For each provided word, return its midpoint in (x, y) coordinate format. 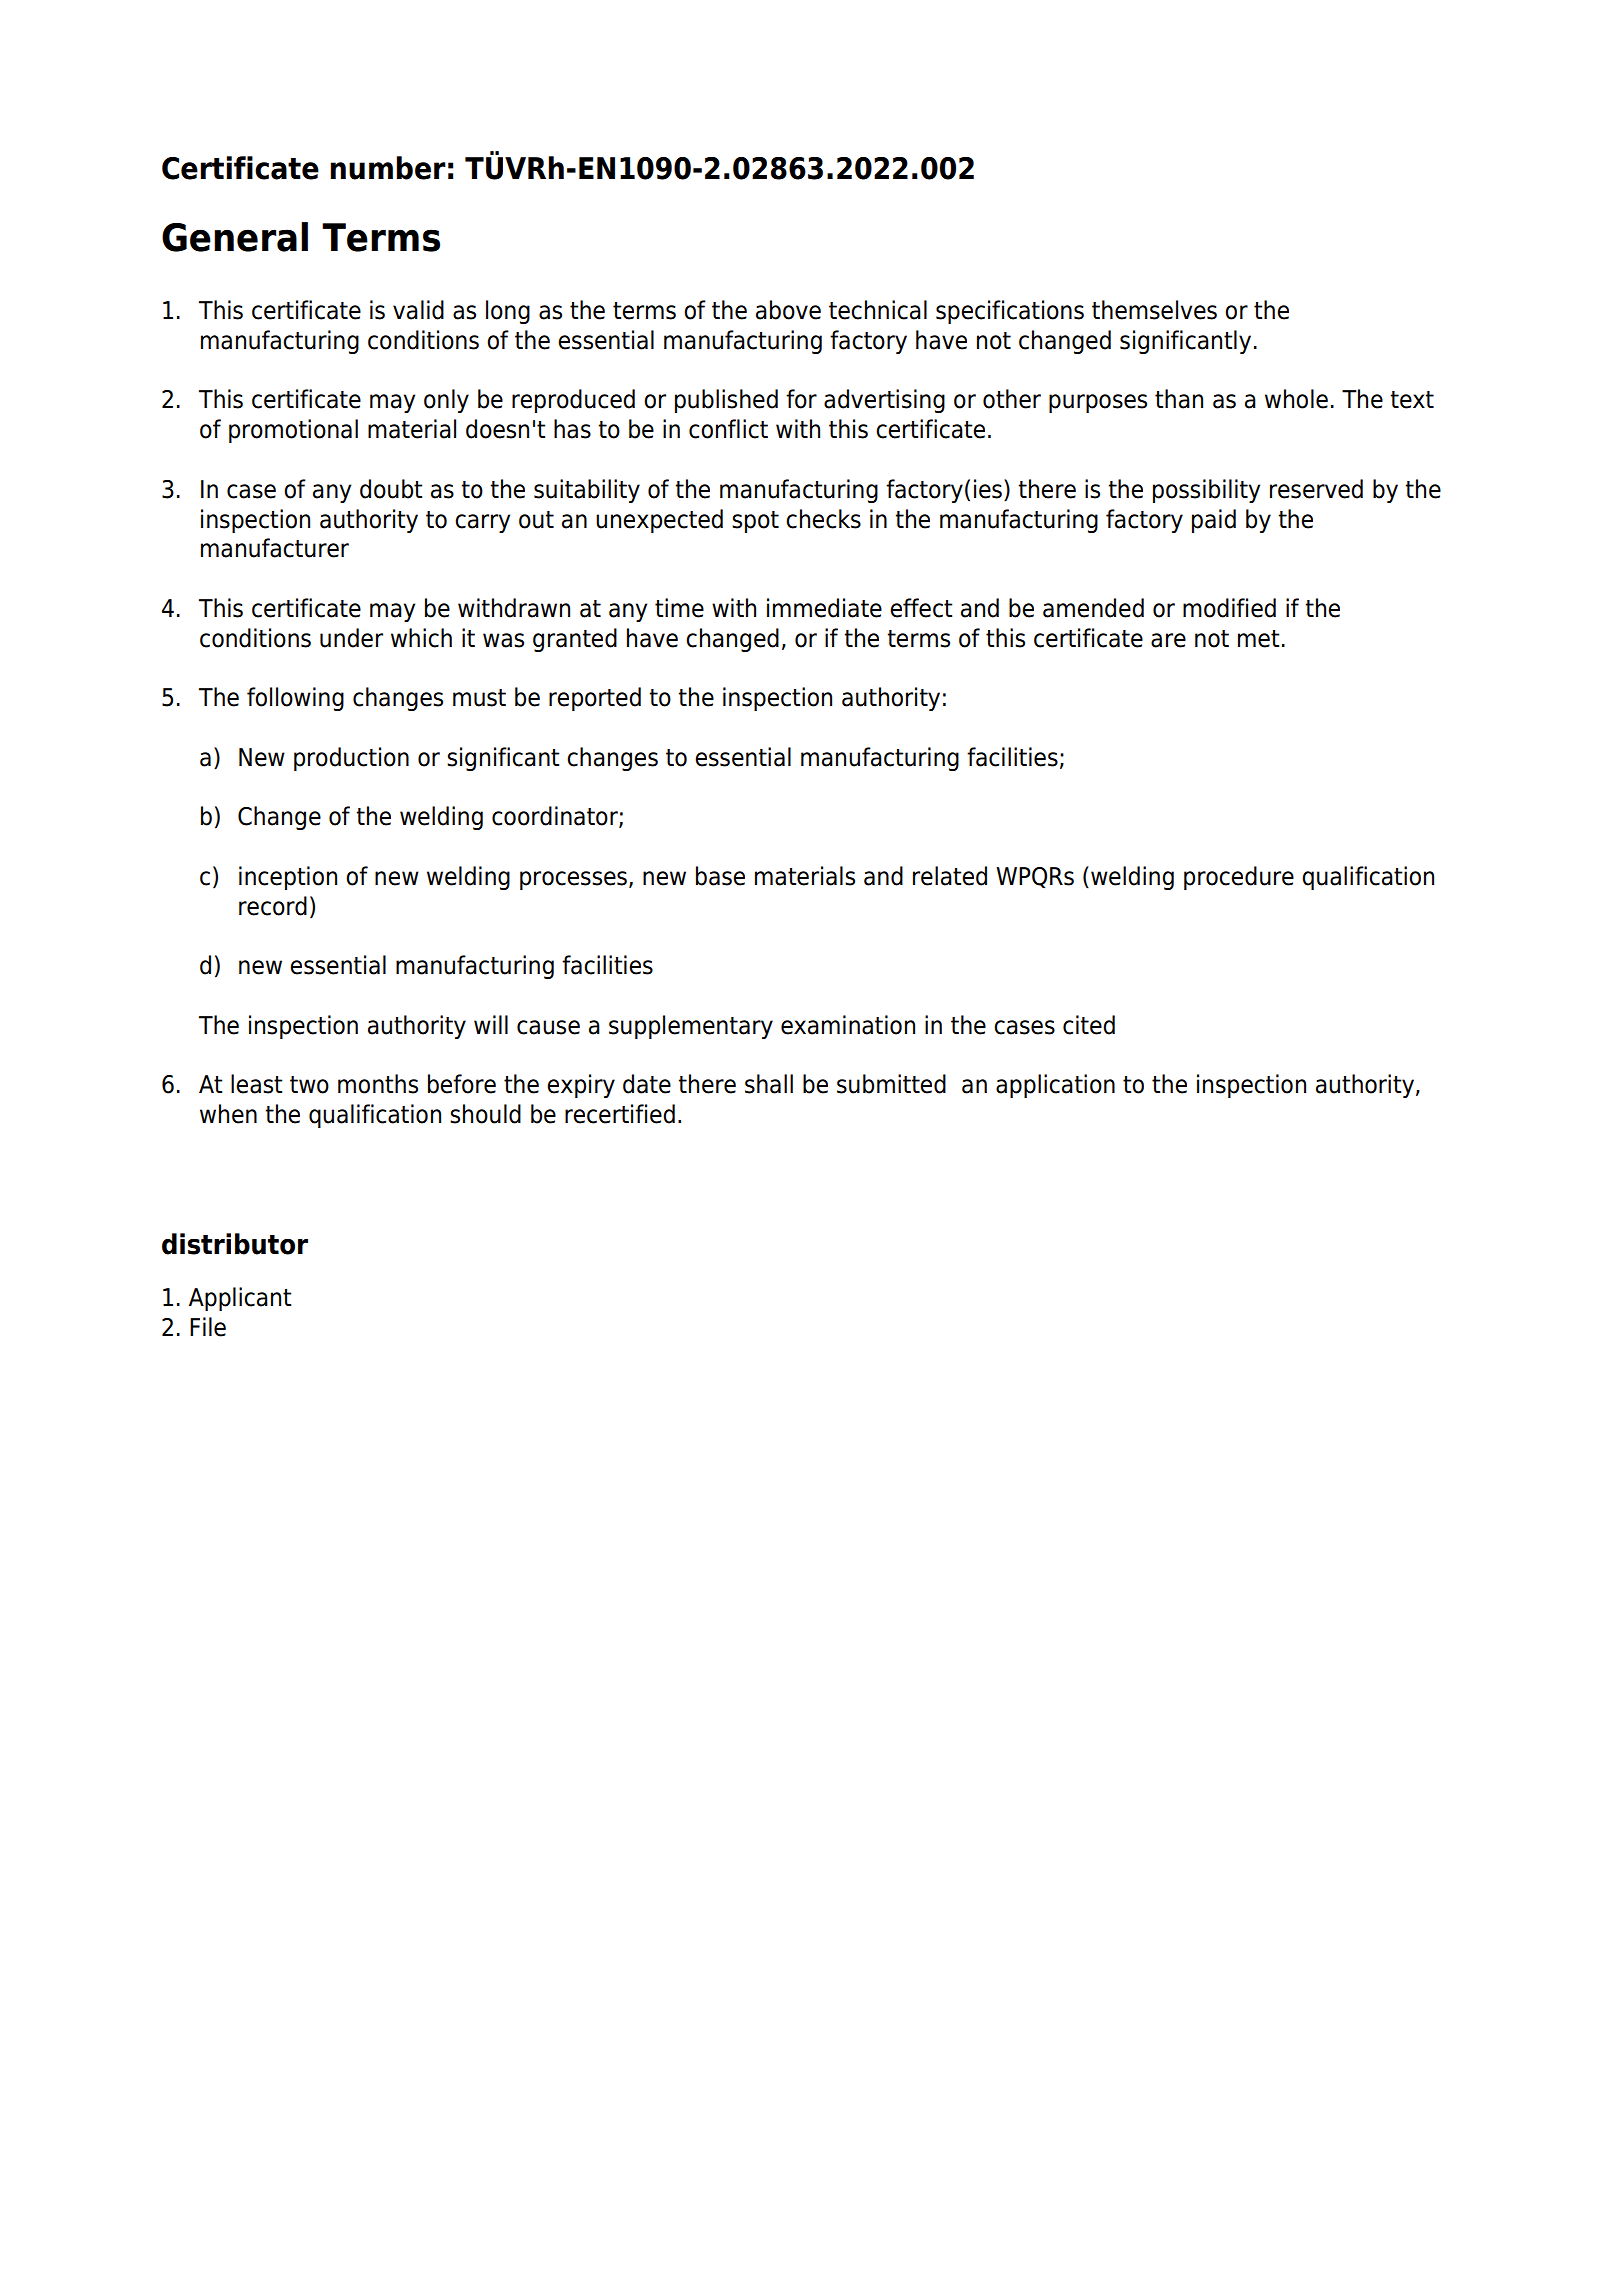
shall (769, 1084)
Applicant (240, 1299)
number (388, 168)
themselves (1154, 310)
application (1055, 1086)
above (788, 310)
